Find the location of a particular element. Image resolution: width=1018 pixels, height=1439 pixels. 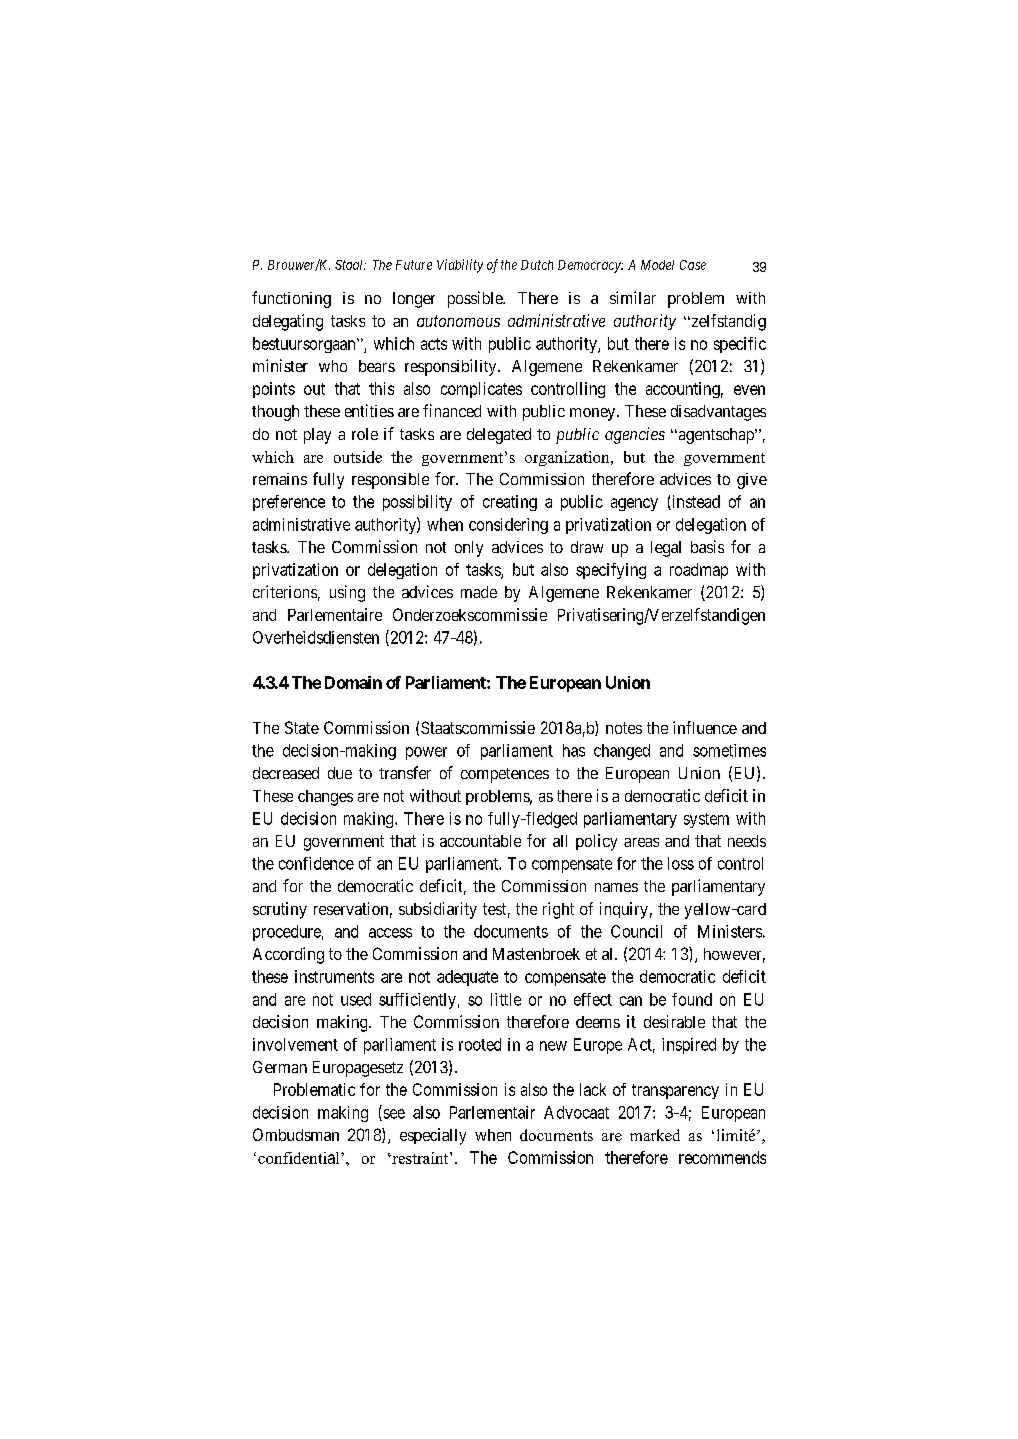

Ombudsman is located at coordinates (296, 1134).
